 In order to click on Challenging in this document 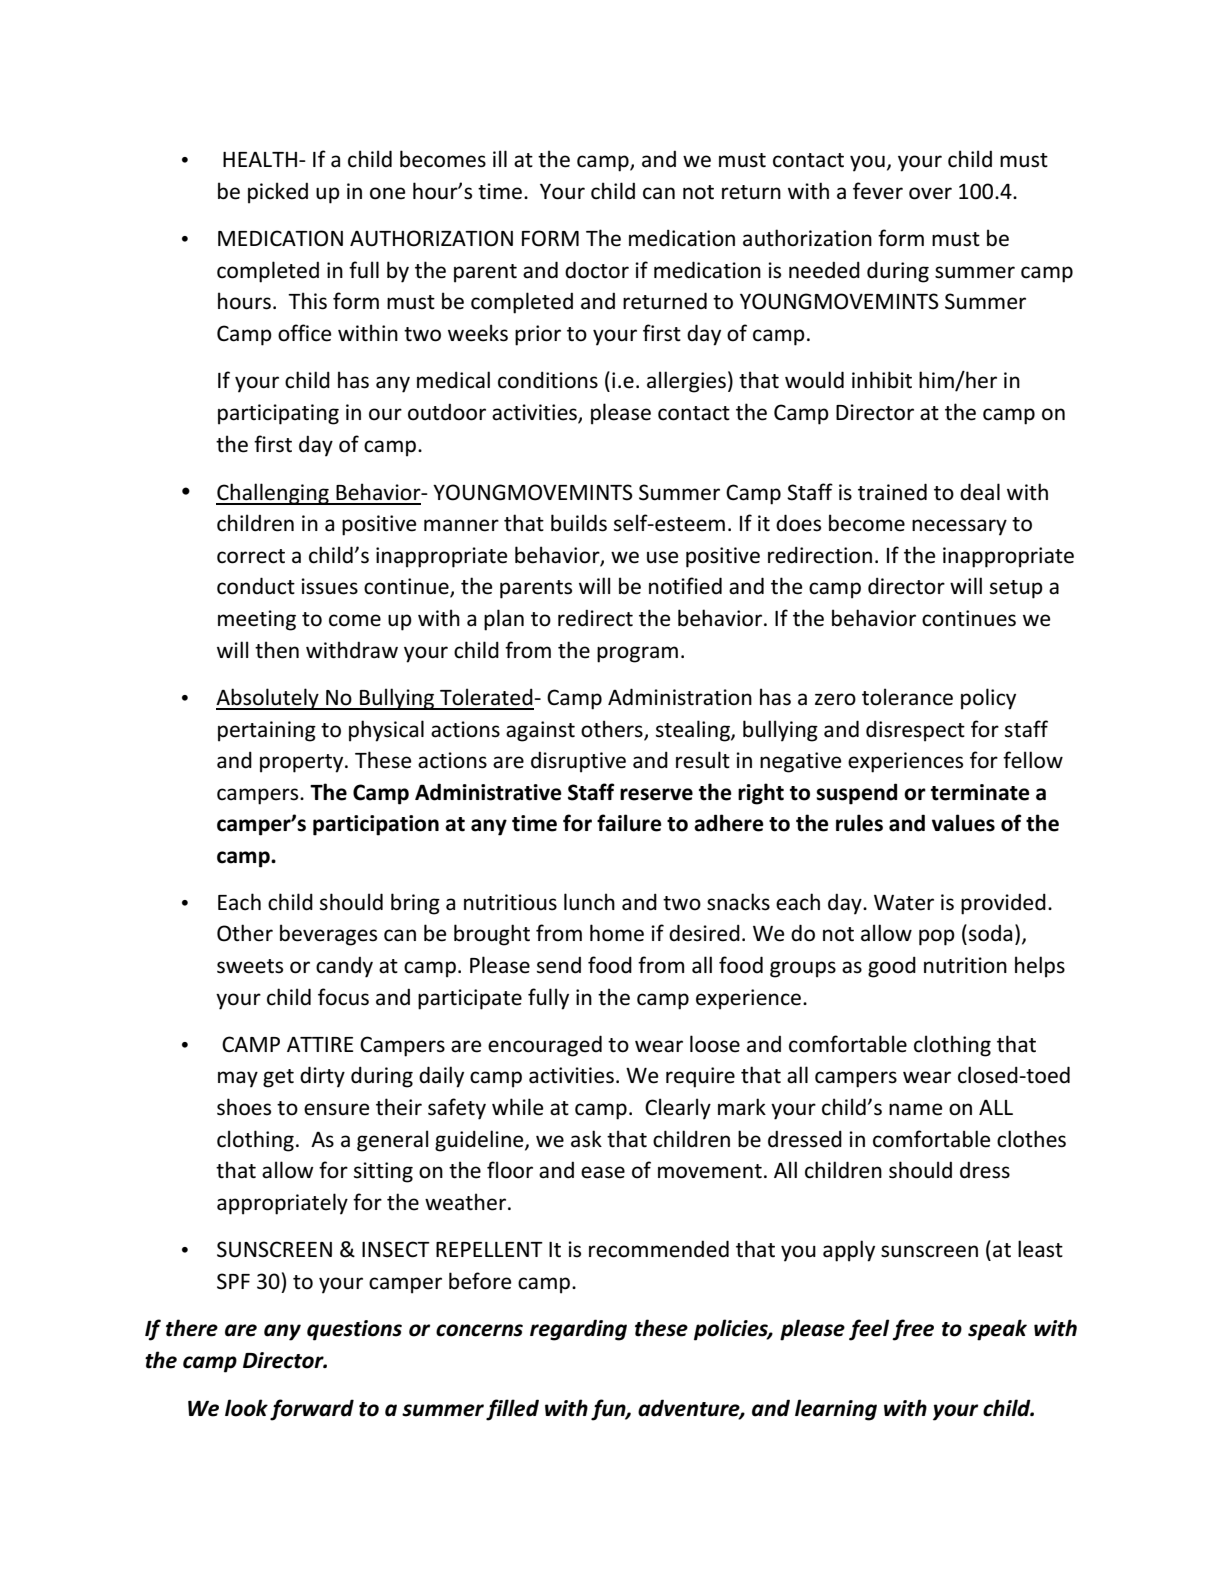, I will do `click(273, 494)`.
